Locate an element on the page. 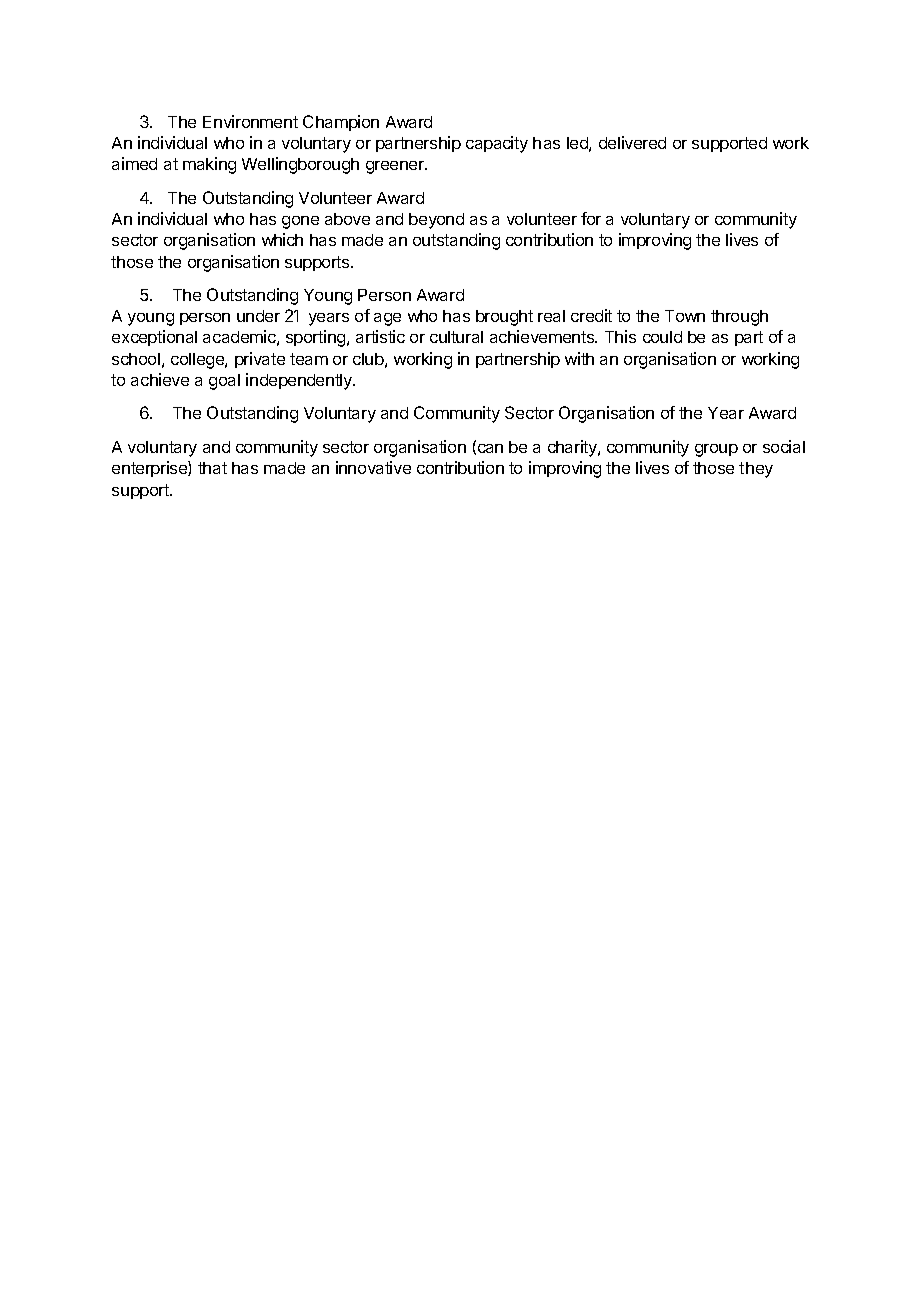 The image size is (924, 1308). making is located at coordinates (209, 165).
